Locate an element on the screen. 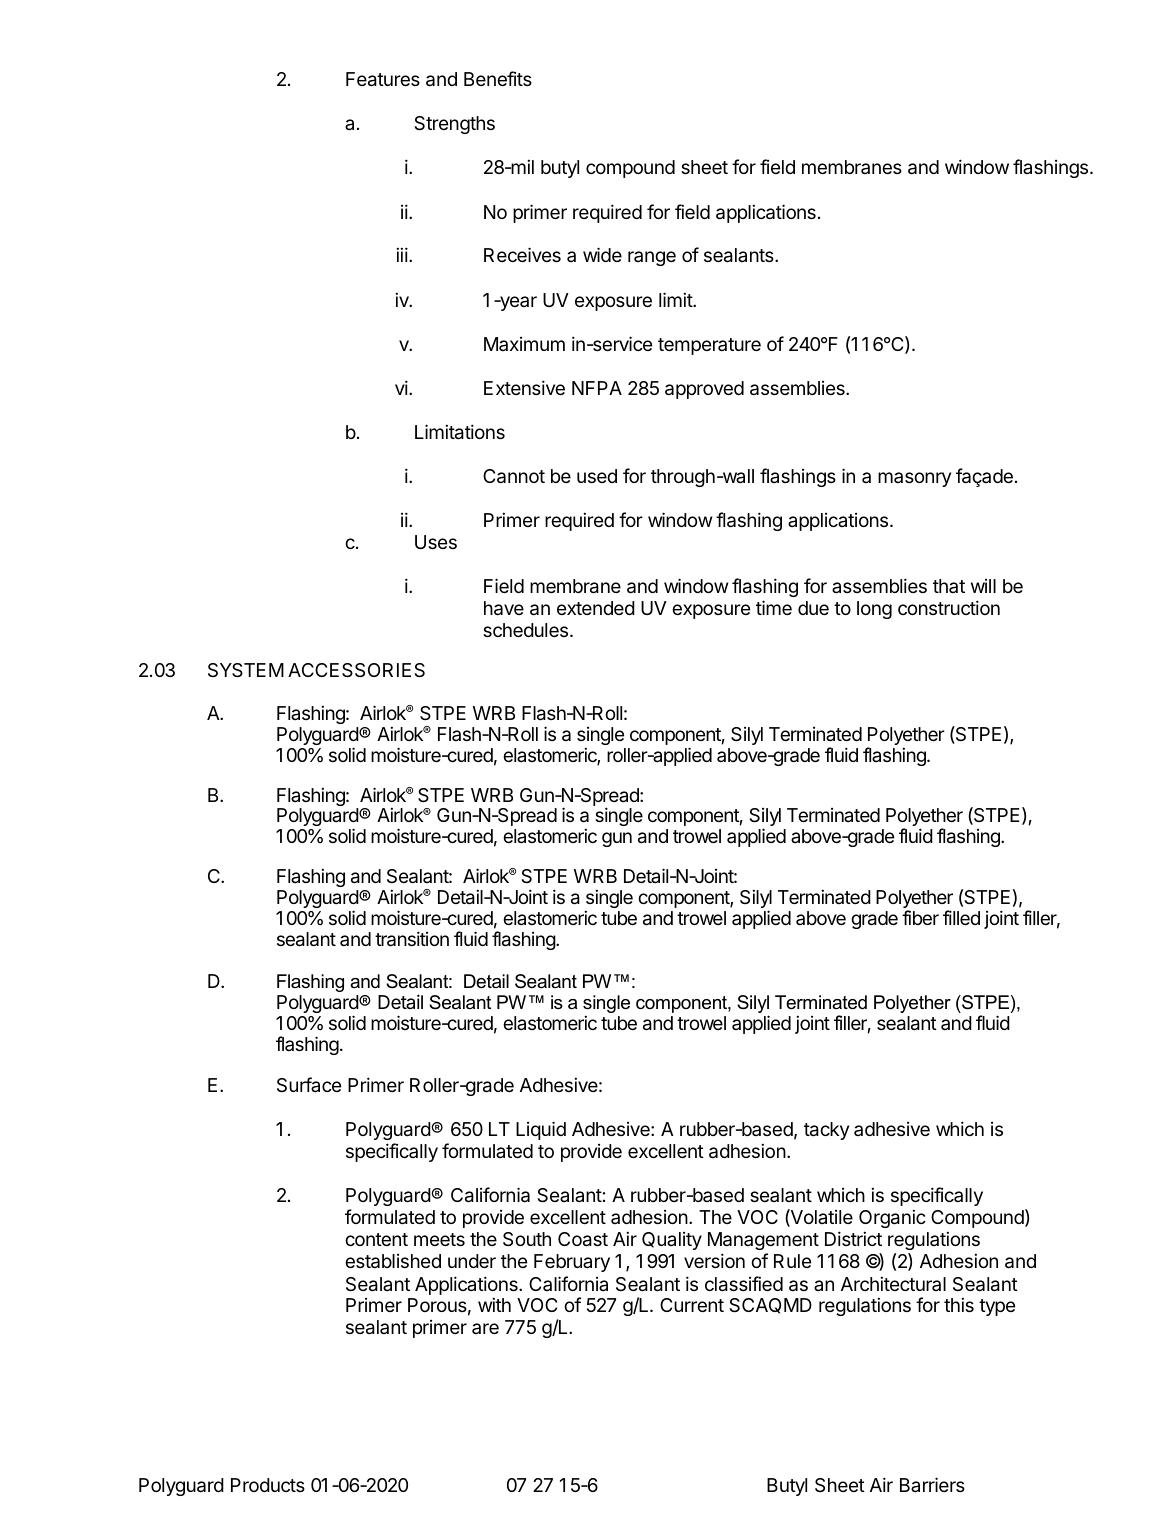 The width and height of the screenshot is (1172, 1517). tacky is located at coordinates (826, 1131).
